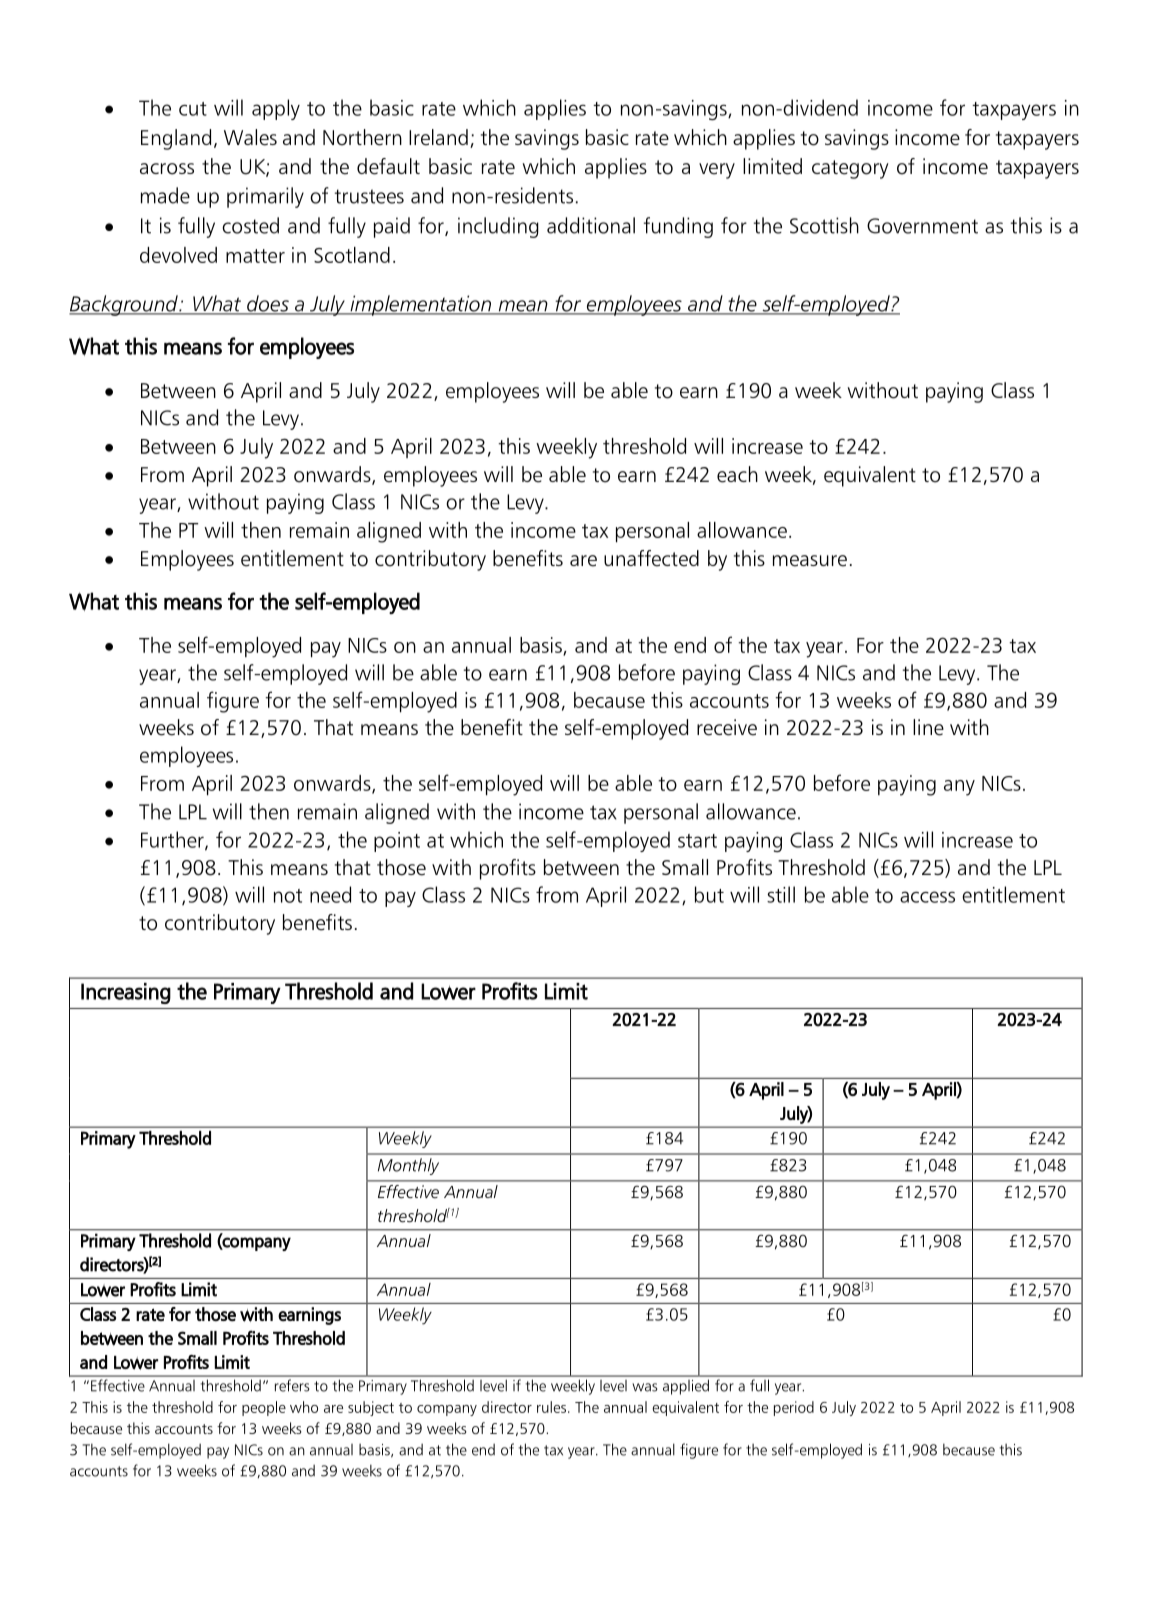 The image size is (1149, 1624). Describe the element at coordinates (438, 137) in the image. I see `Ireland` at that location.
